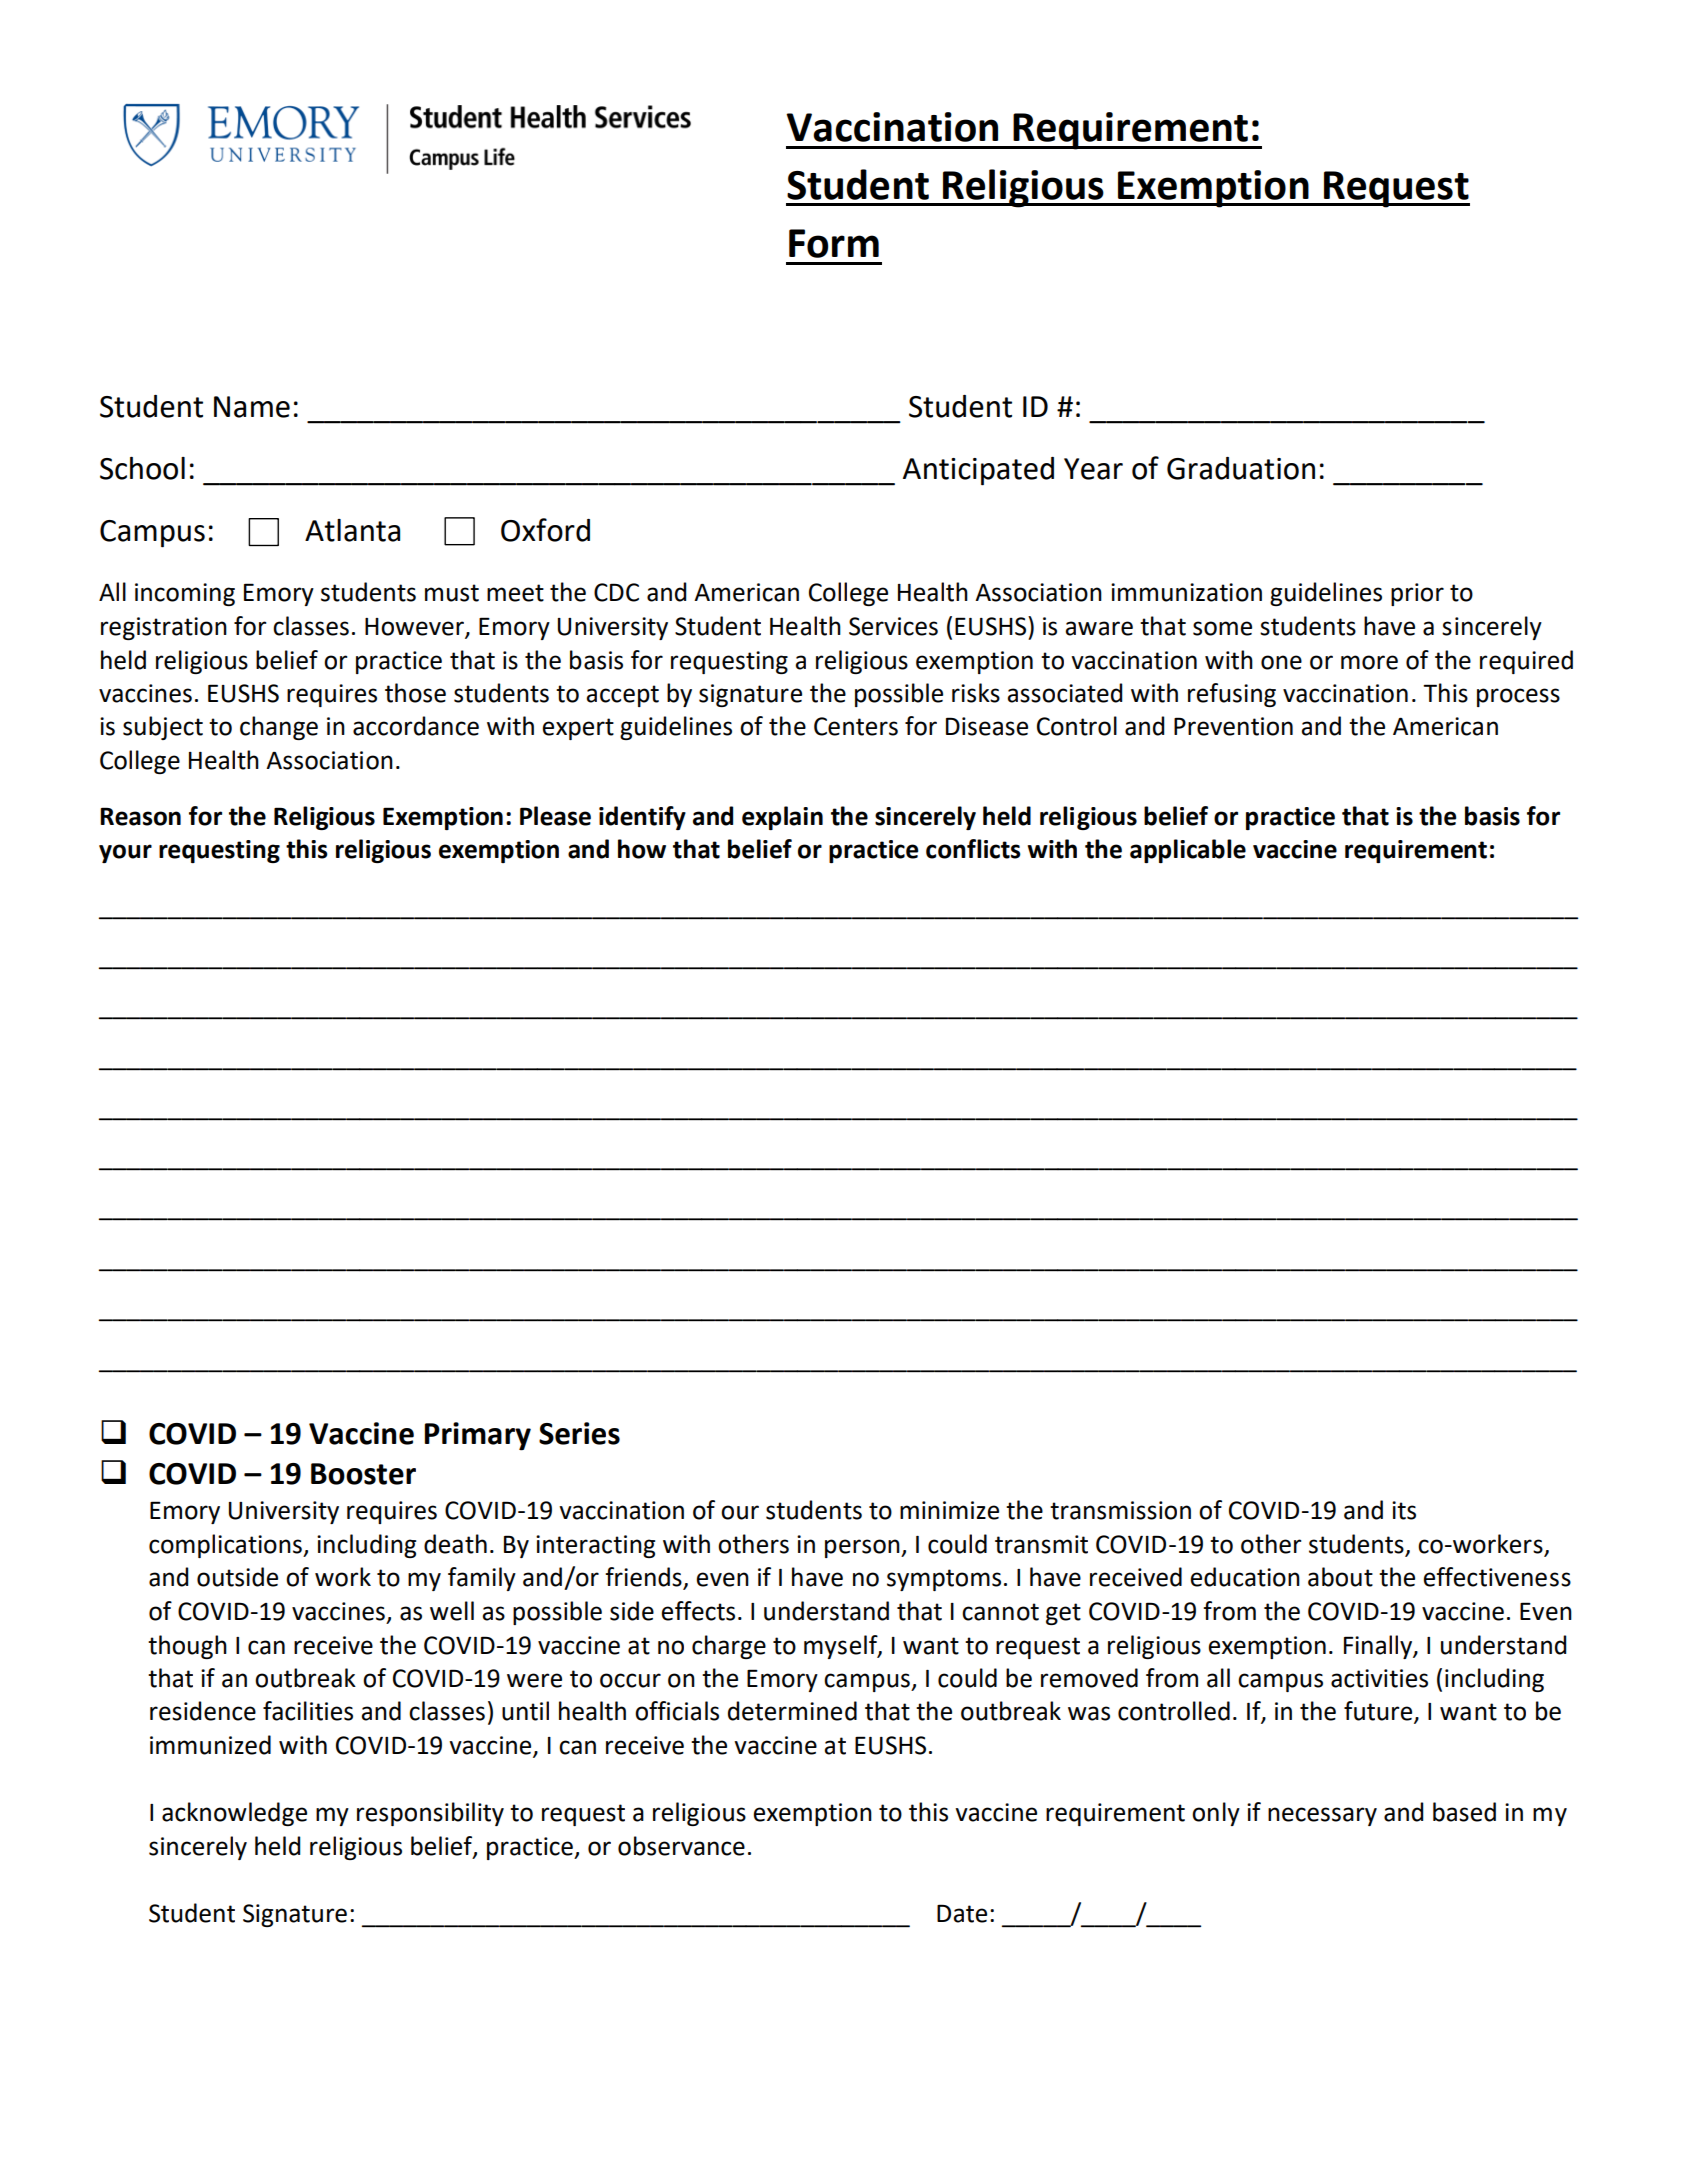 The height and width of the image is (2176, 1682). I want to click on Name, so click(252, 407).
